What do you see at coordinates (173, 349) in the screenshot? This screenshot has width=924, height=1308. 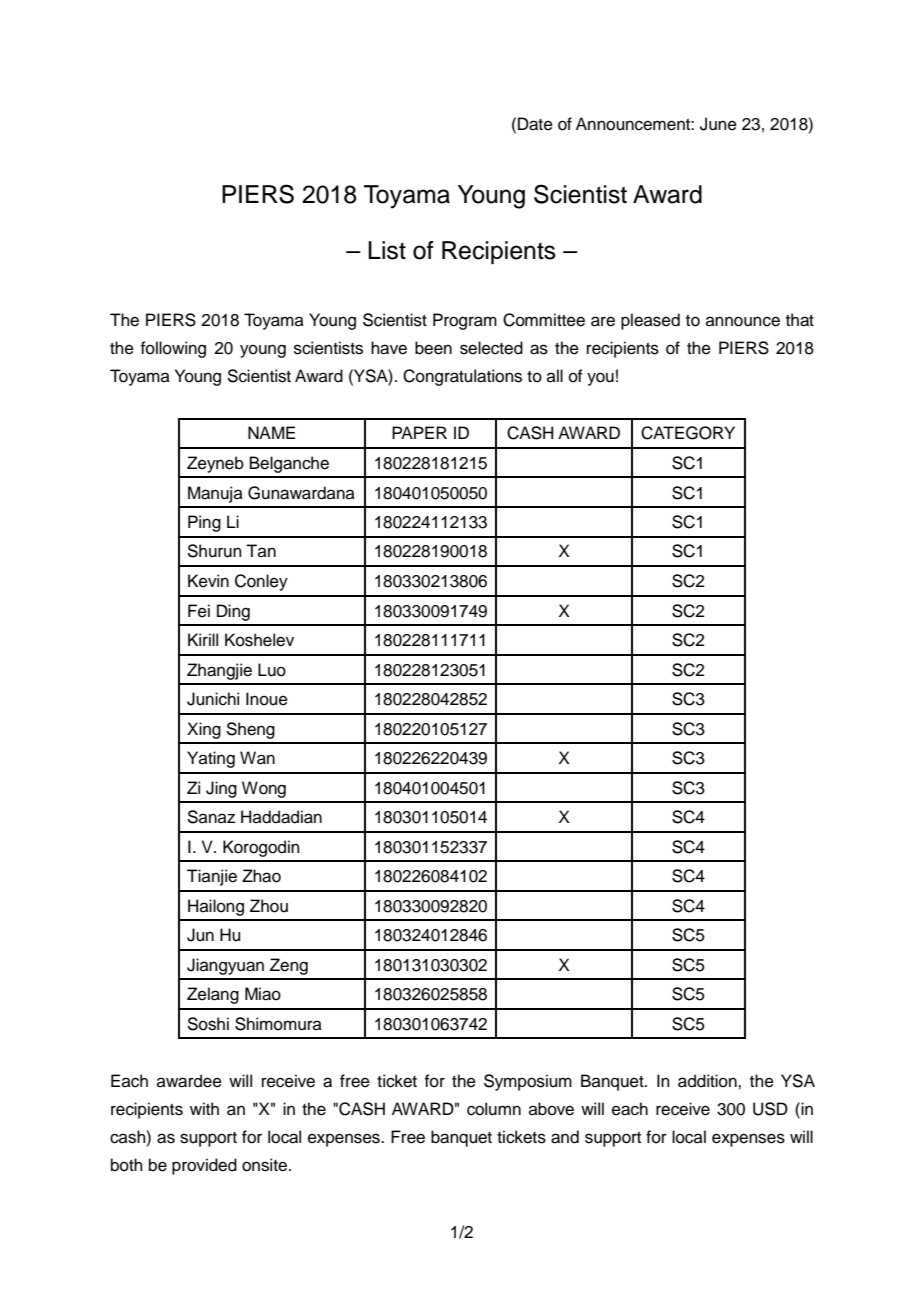 I see `following` at bounding box center [173, 349].
